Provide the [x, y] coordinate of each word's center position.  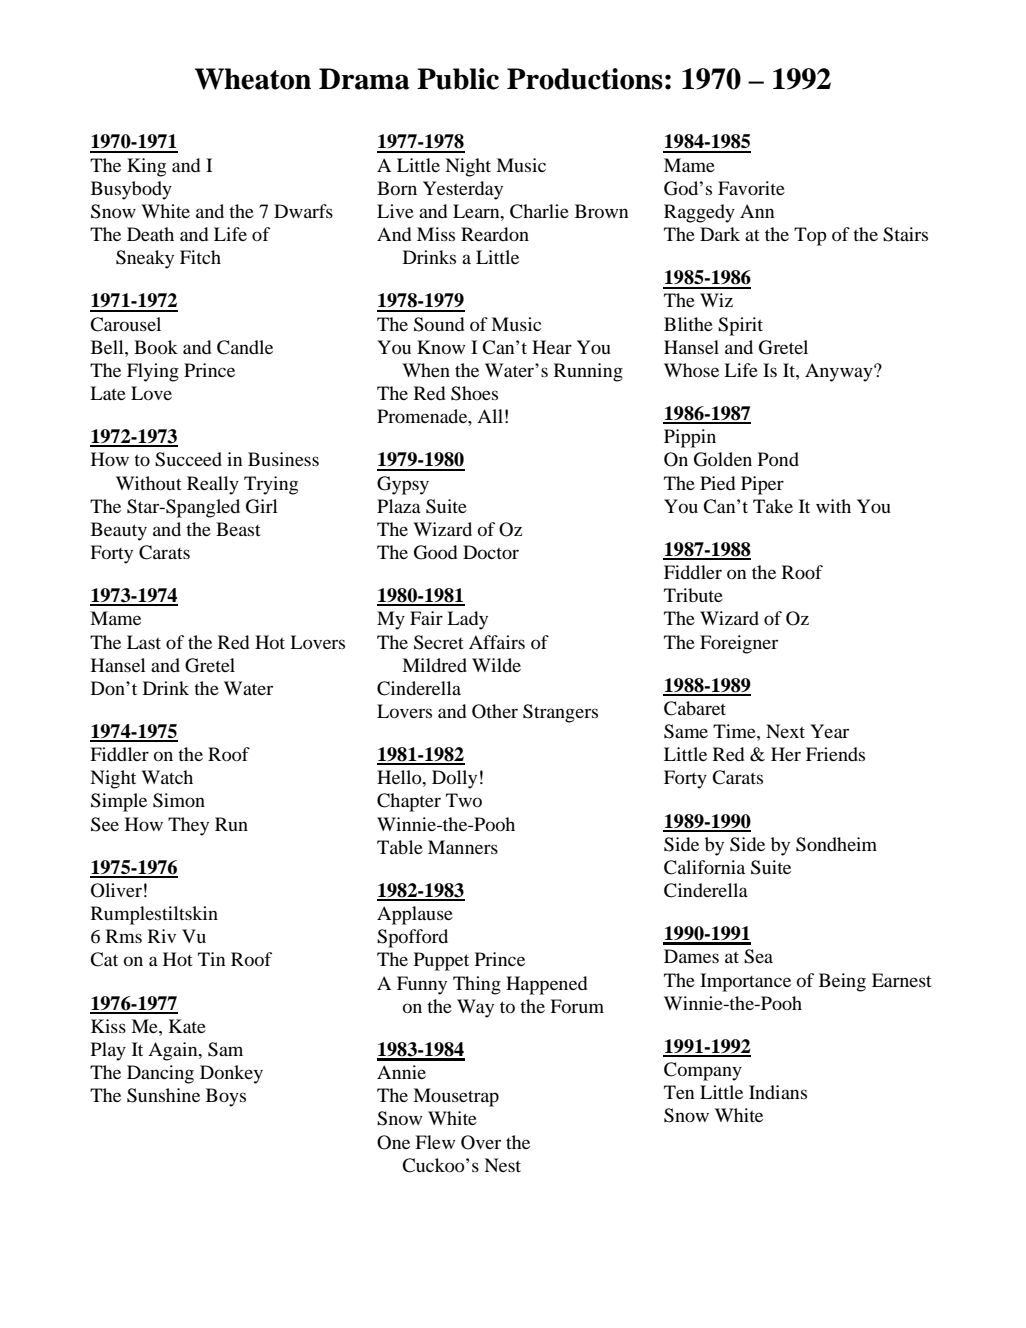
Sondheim [836, 844]
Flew [435, 1142]
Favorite [751, 188]
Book [156, 347]
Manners [463, 847]
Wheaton [253, 79]
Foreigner [739, 644]
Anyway [840, 372]
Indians [778, 1092]
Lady [467, 620]
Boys [226, 1097]
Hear [552, 347]
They [188, 826]
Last [144, 642]
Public [458, 79]
